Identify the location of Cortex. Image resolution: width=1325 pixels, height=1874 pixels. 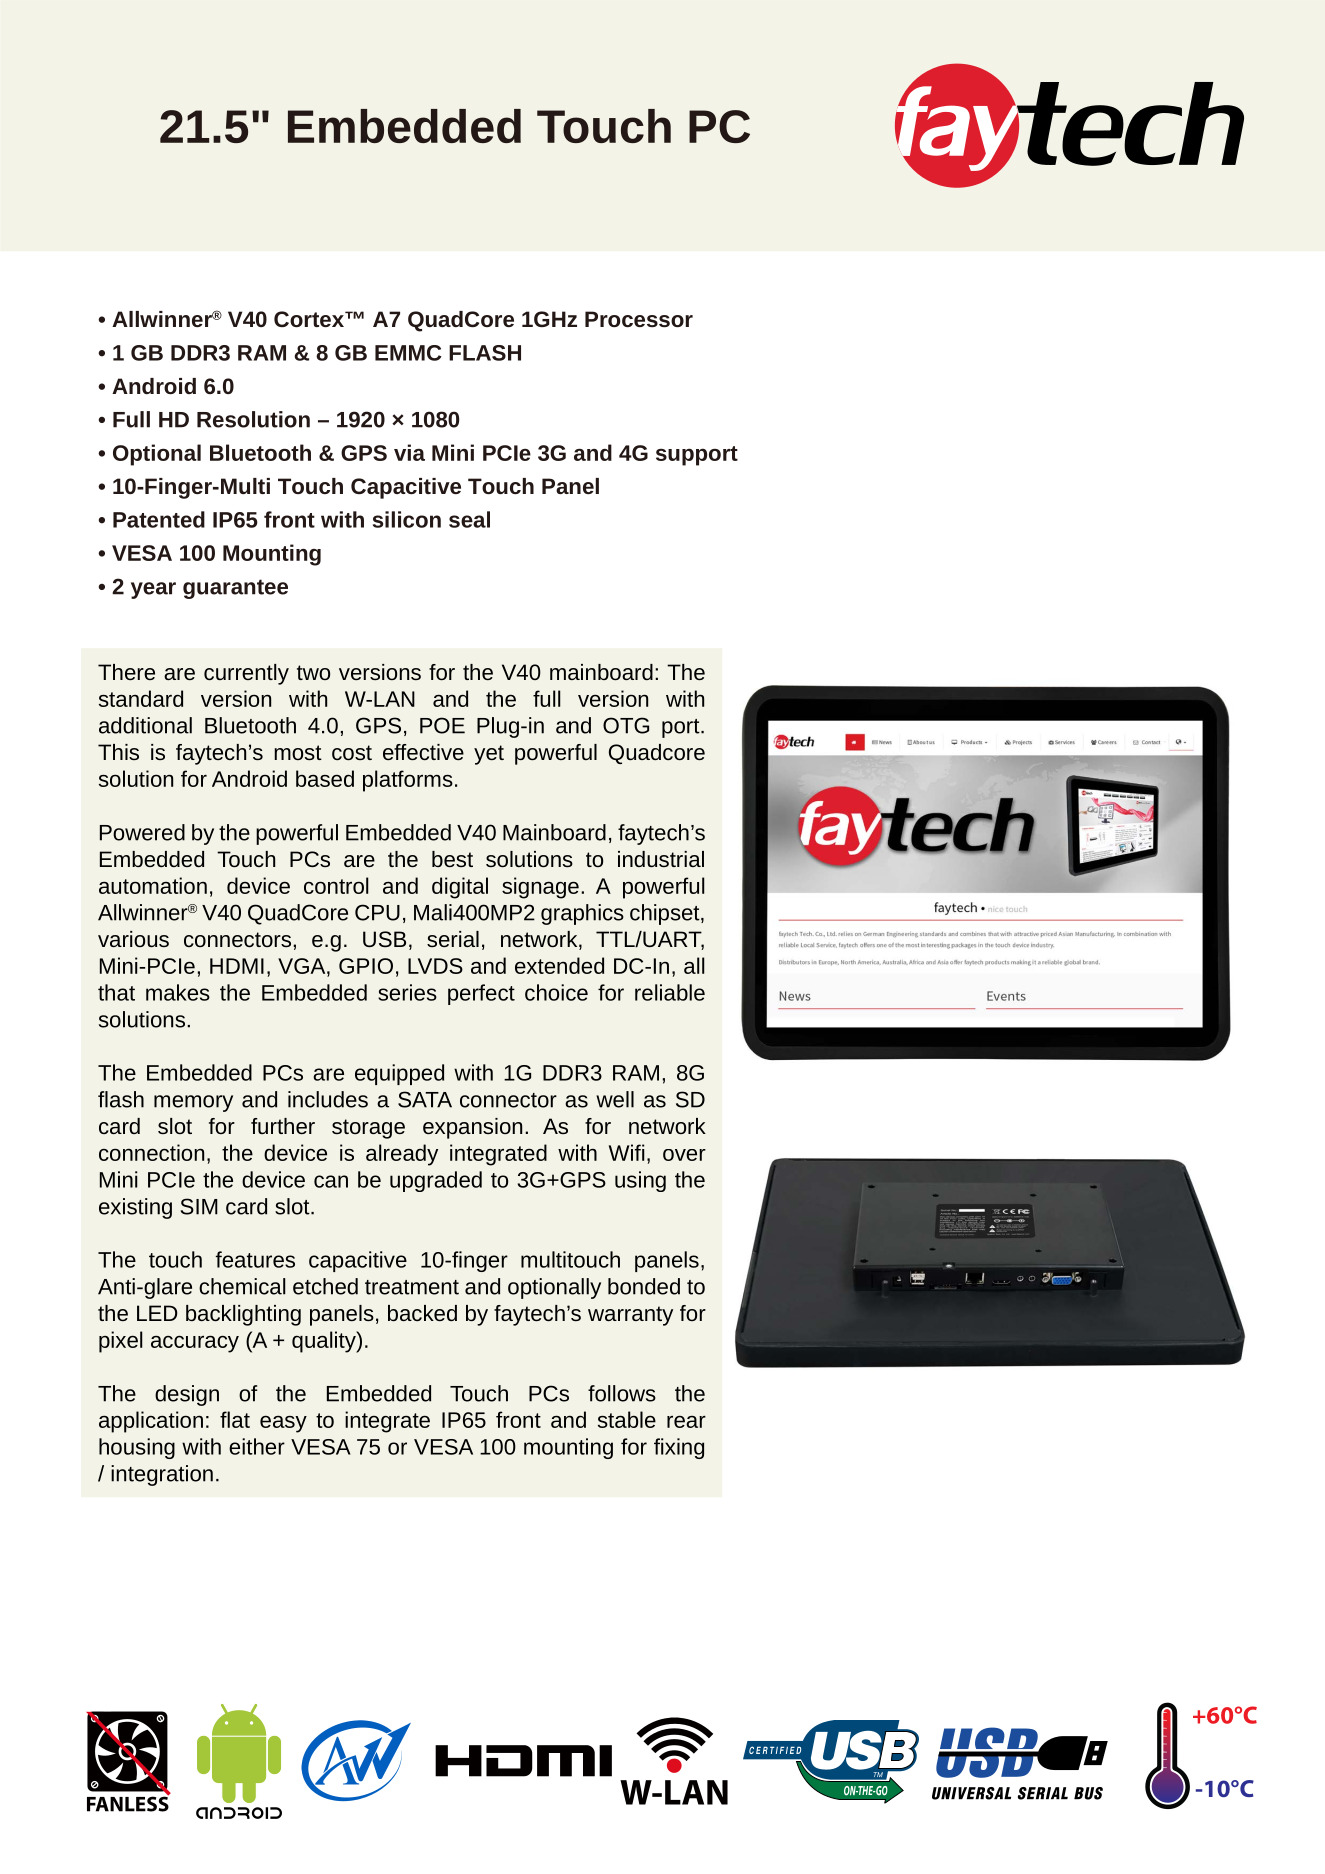
(310, 319).
